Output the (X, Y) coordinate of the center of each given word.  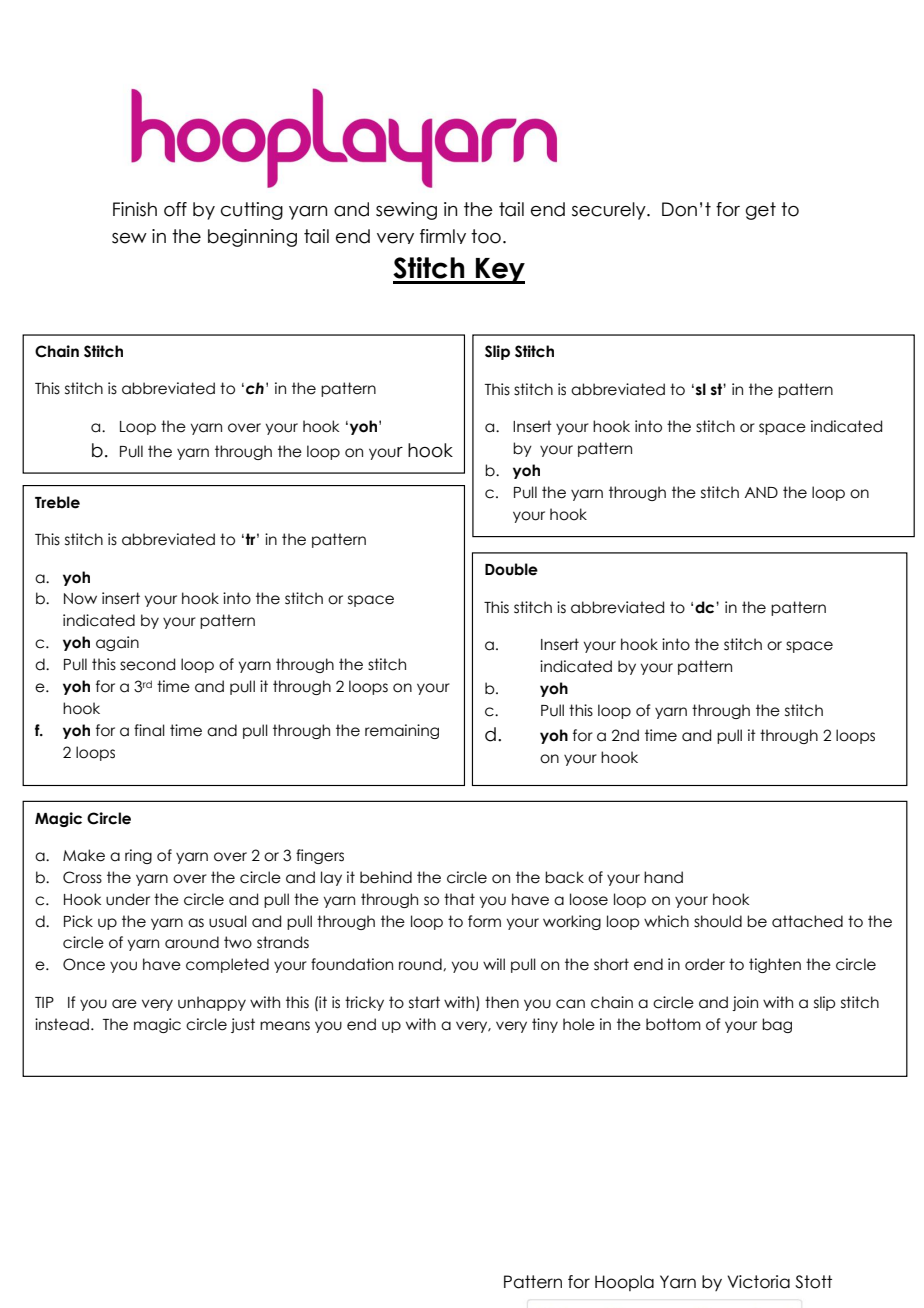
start (424, 1002)
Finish (135, 209)
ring (138, 856)
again (117, 643)
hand (663, 877)
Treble (57, 502)
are (124, 1004)
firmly (443, 236)
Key (499, 271)
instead (62, 1024)
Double (511, 569)
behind (386, 877)
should (718, 921)
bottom (673, 1024)
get (761, 211)
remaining (402, 731)
